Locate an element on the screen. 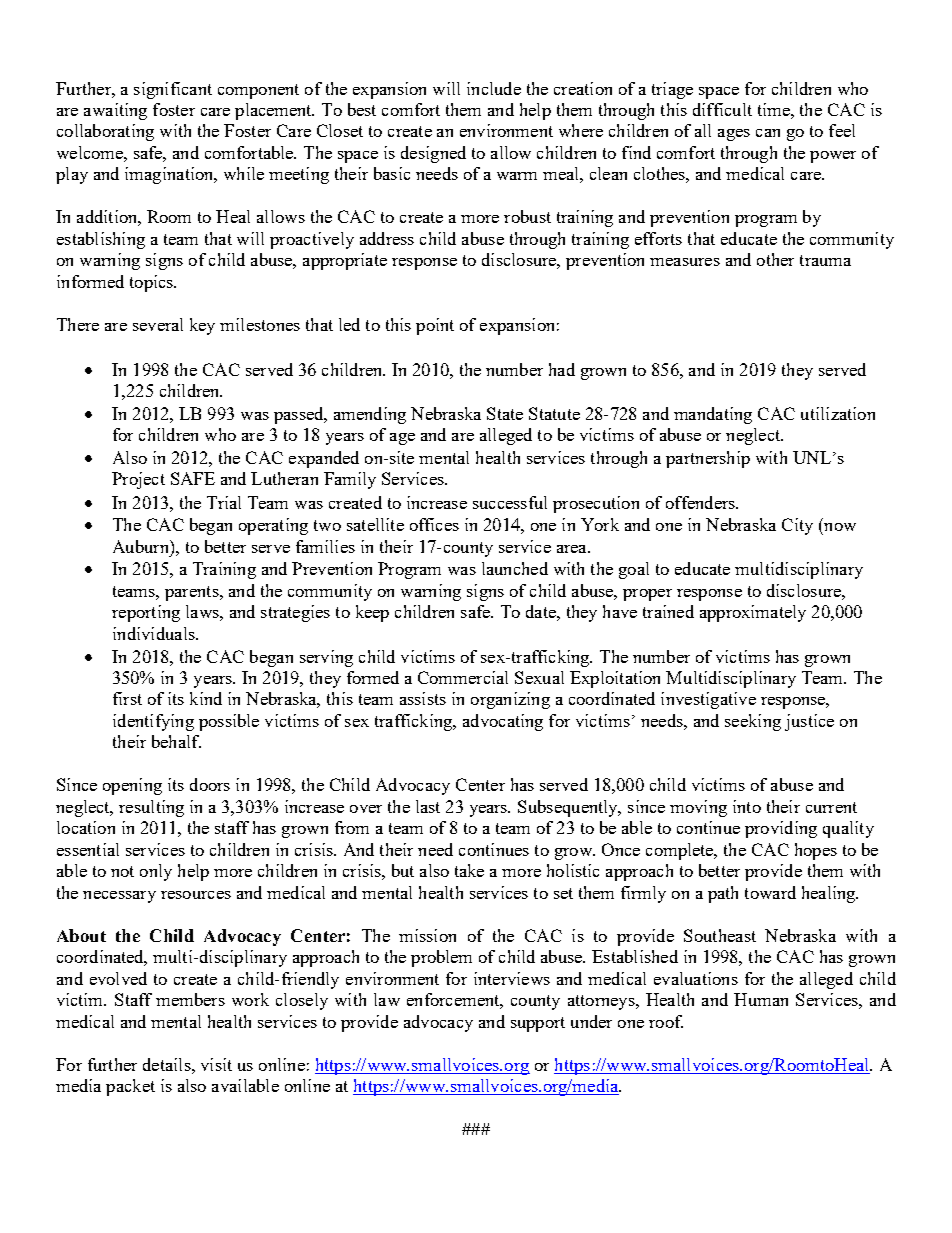 The height and width of the screenshot is (1233, 952). include is located at coordinates (494, 88).
